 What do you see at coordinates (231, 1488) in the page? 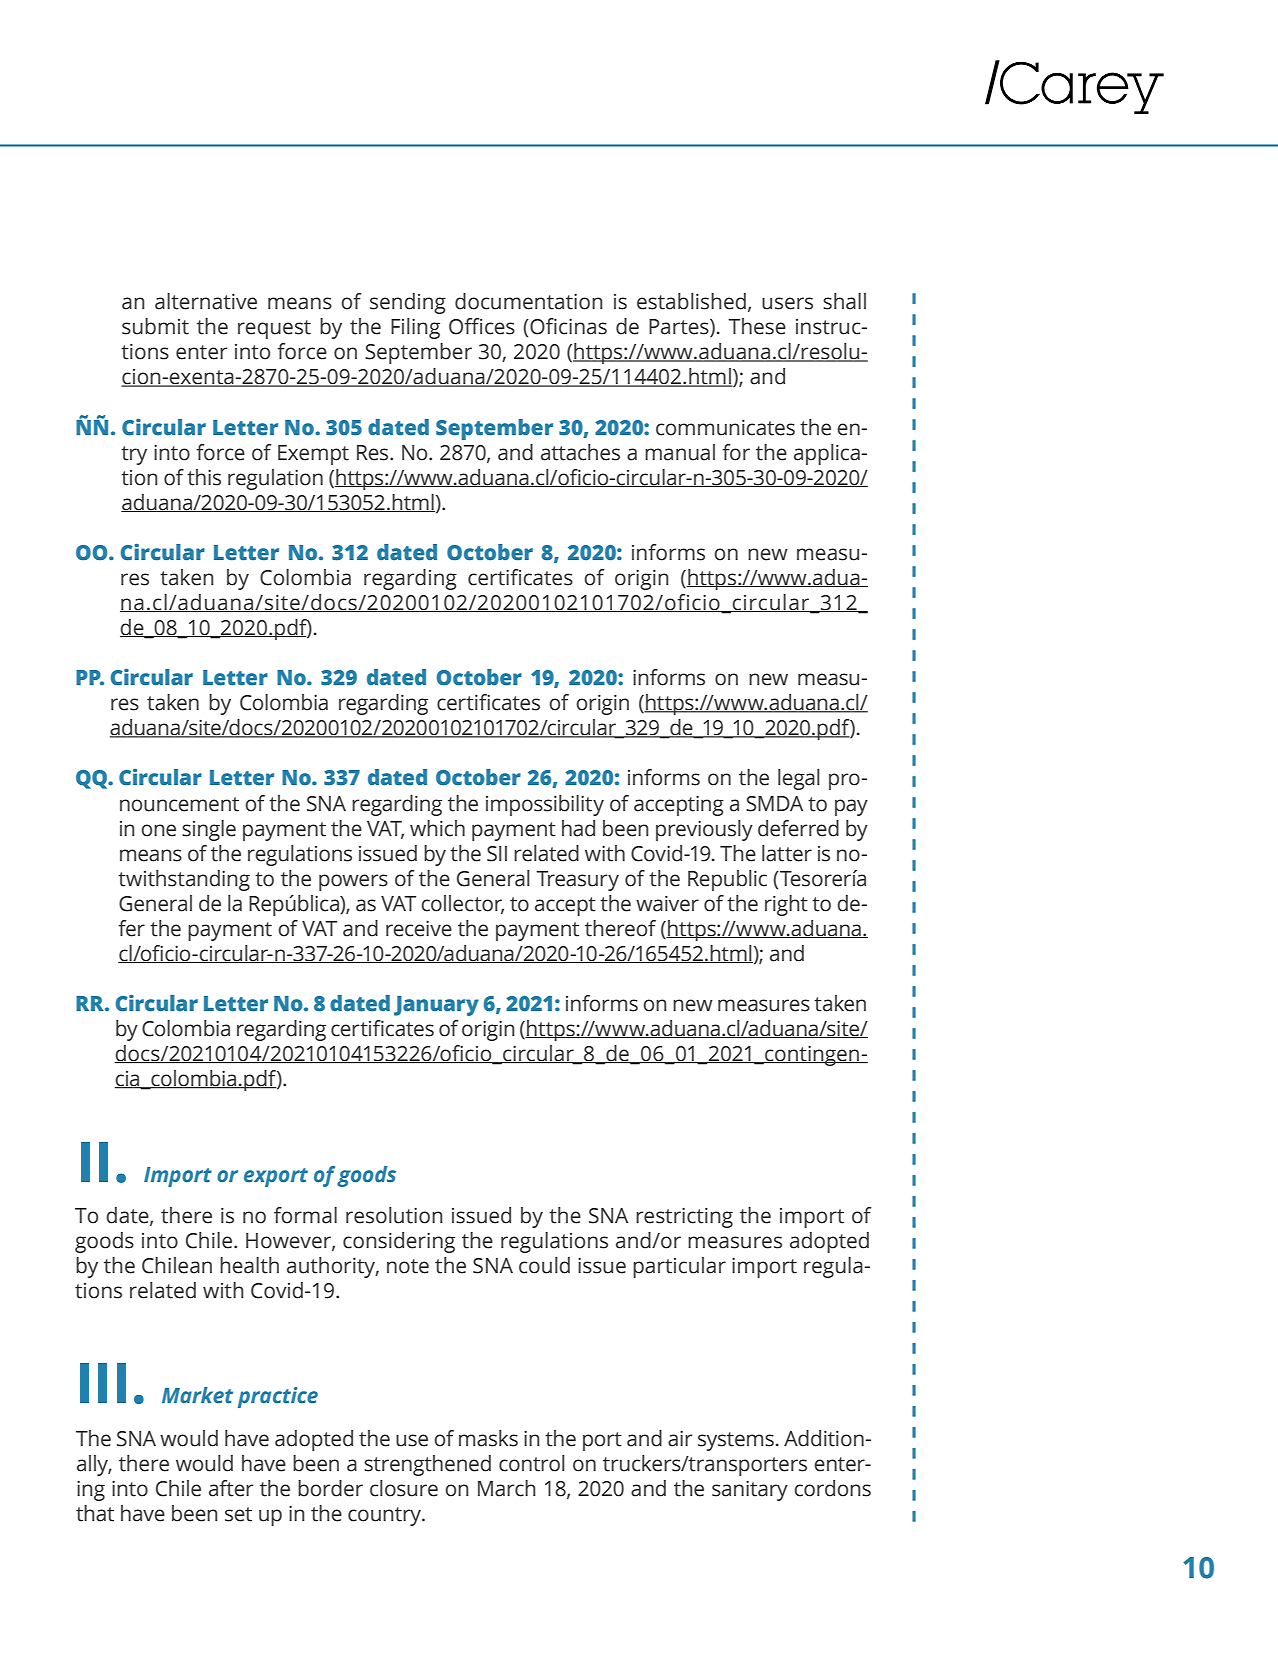
I see `after` at bounding box center [231, 1488].
